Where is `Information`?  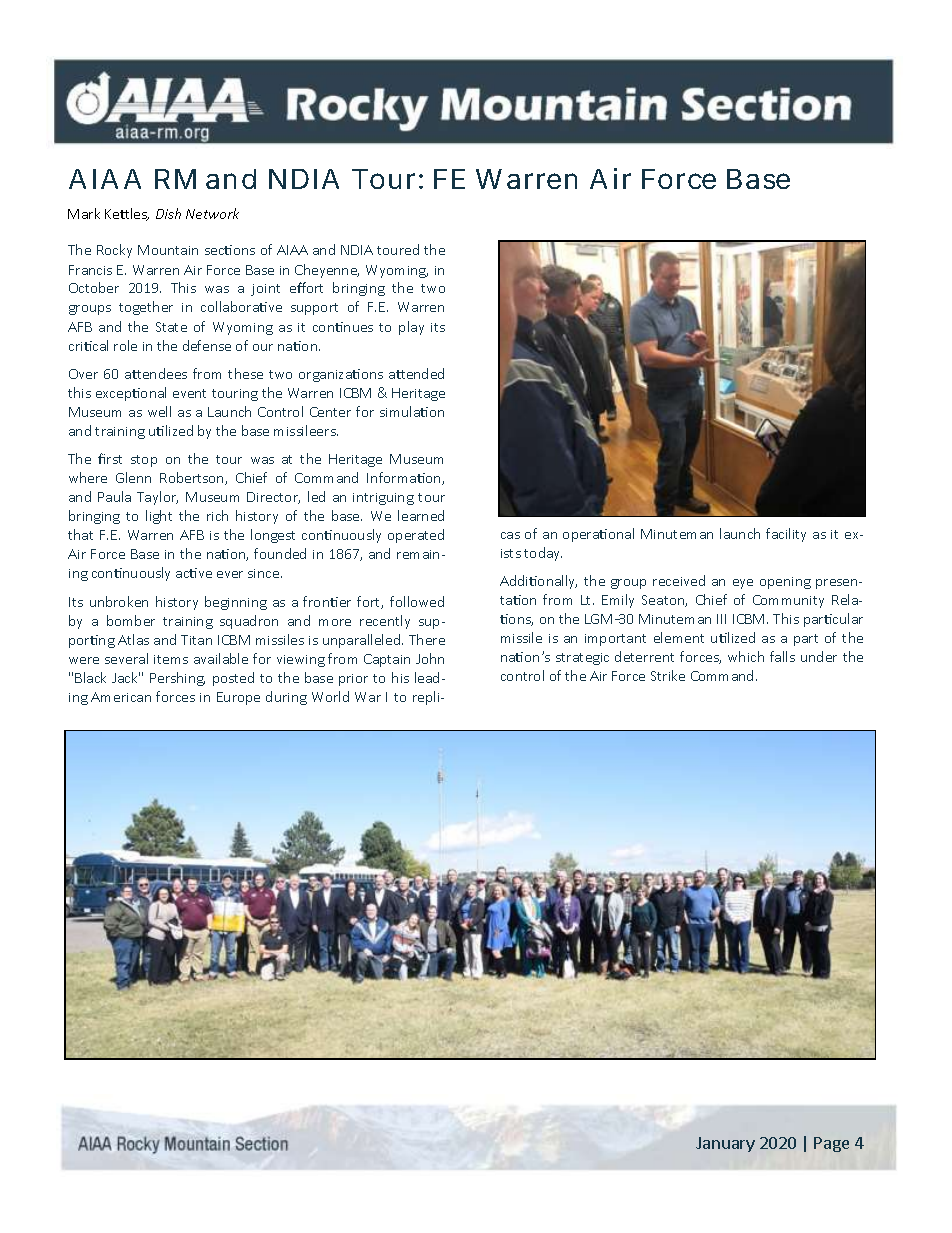
Information is located at coordinates (405, 478).
